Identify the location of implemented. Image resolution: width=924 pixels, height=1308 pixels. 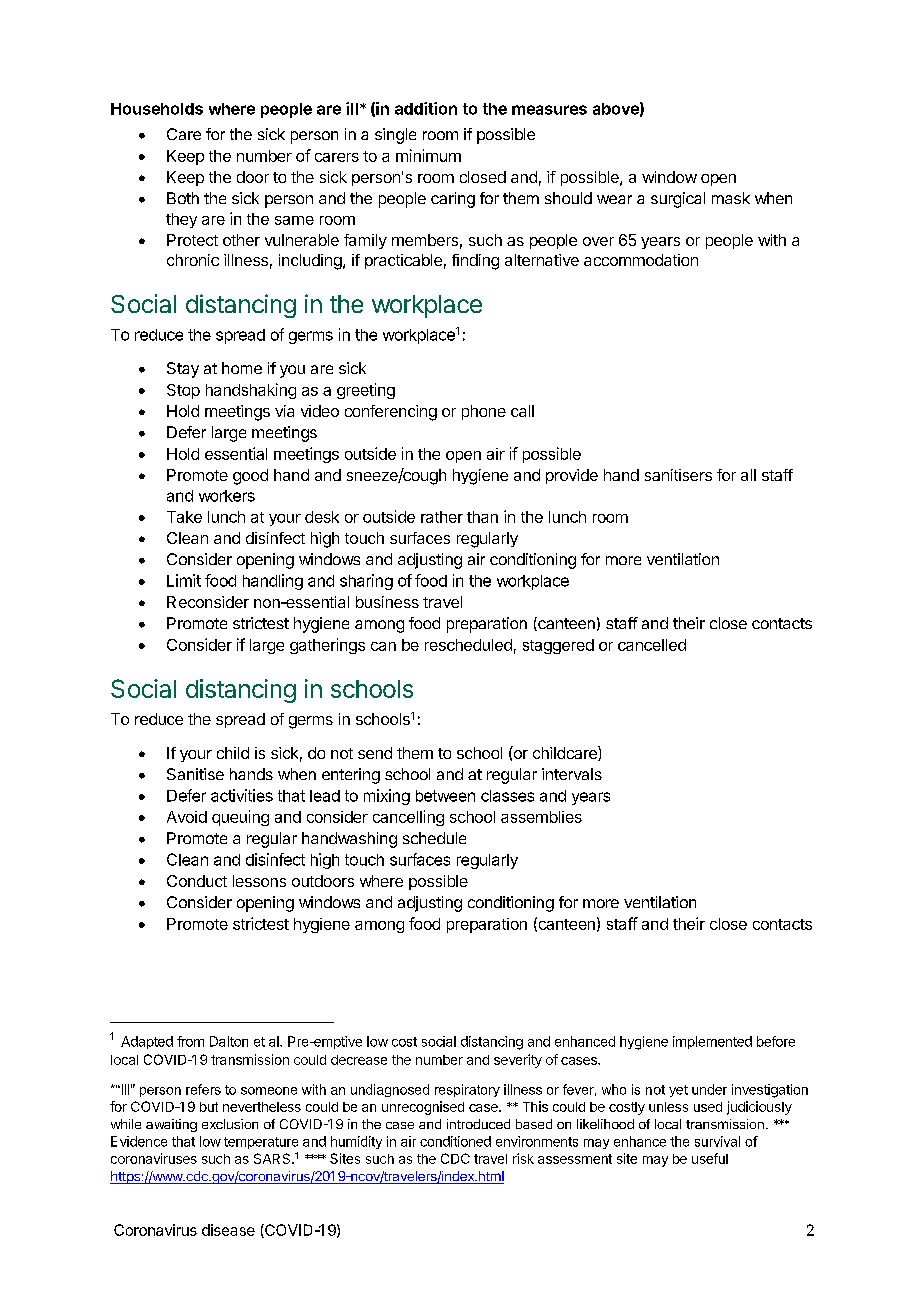
(712, 1042).
